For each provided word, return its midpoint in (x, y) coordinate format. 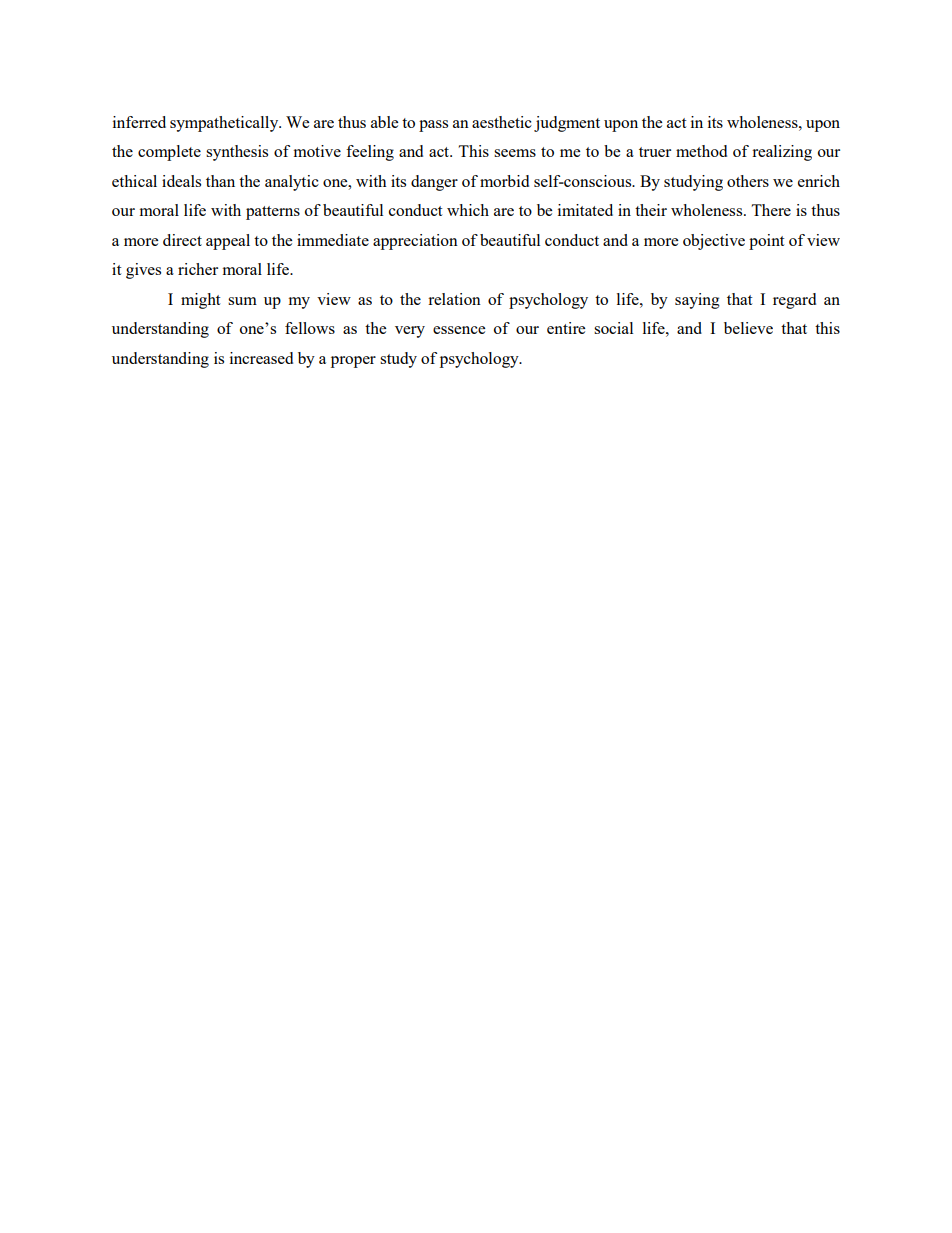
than (220, 181)
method (701, 151)
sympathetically (225, 124)
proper (353, 362)
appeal (228, 242)
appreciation (415, 242)
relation (454, 299)
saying (697, 301)
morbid (504, 181)
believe (748, 328)
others (748, 181)
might (200, 301)
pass (433, 126)
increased (261, 358)
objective (714, 242)
